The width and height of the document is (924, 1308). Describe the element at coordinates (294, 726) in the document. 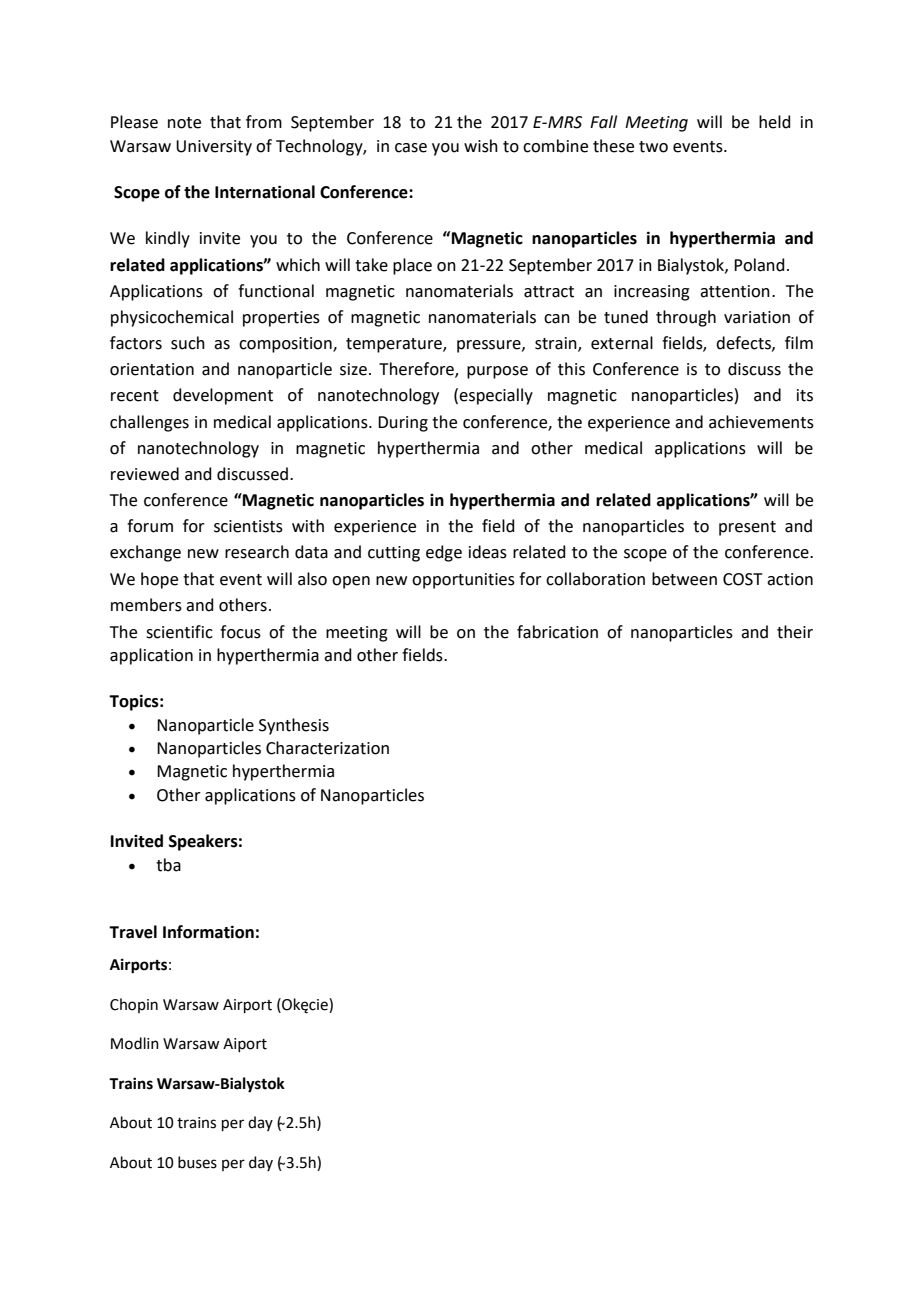

I see `Synthesis` at that location.
